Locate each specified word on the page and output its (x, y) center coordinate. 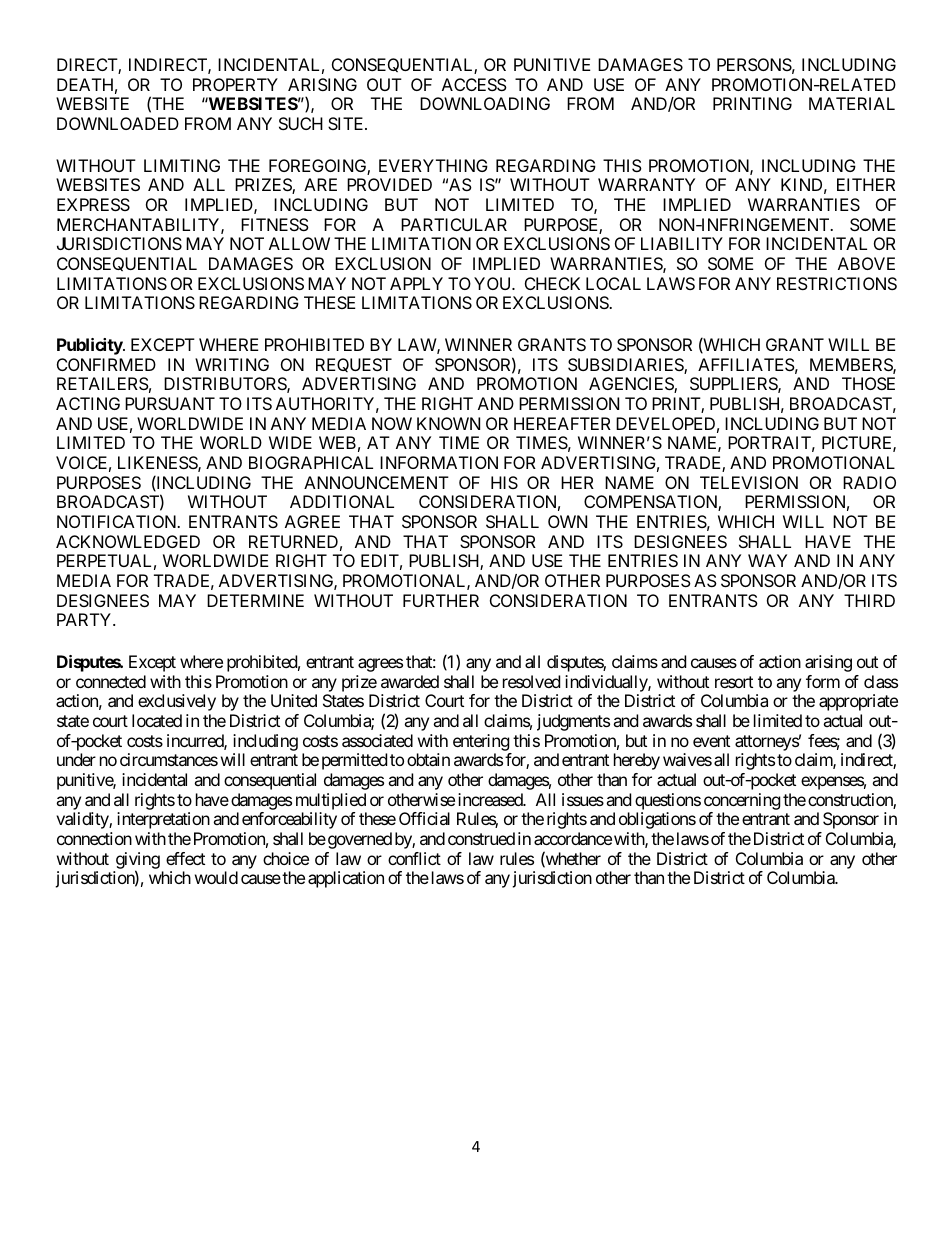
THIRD (869, 600)
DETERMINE (255, 600)
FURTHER (441, 600)
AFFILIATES (746, 364)
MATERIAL (852, 103)
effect (185, 858)
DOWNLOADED (118, 123)
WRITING (232, 364)
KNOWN (448, 423)
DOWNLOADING (485, 103)
